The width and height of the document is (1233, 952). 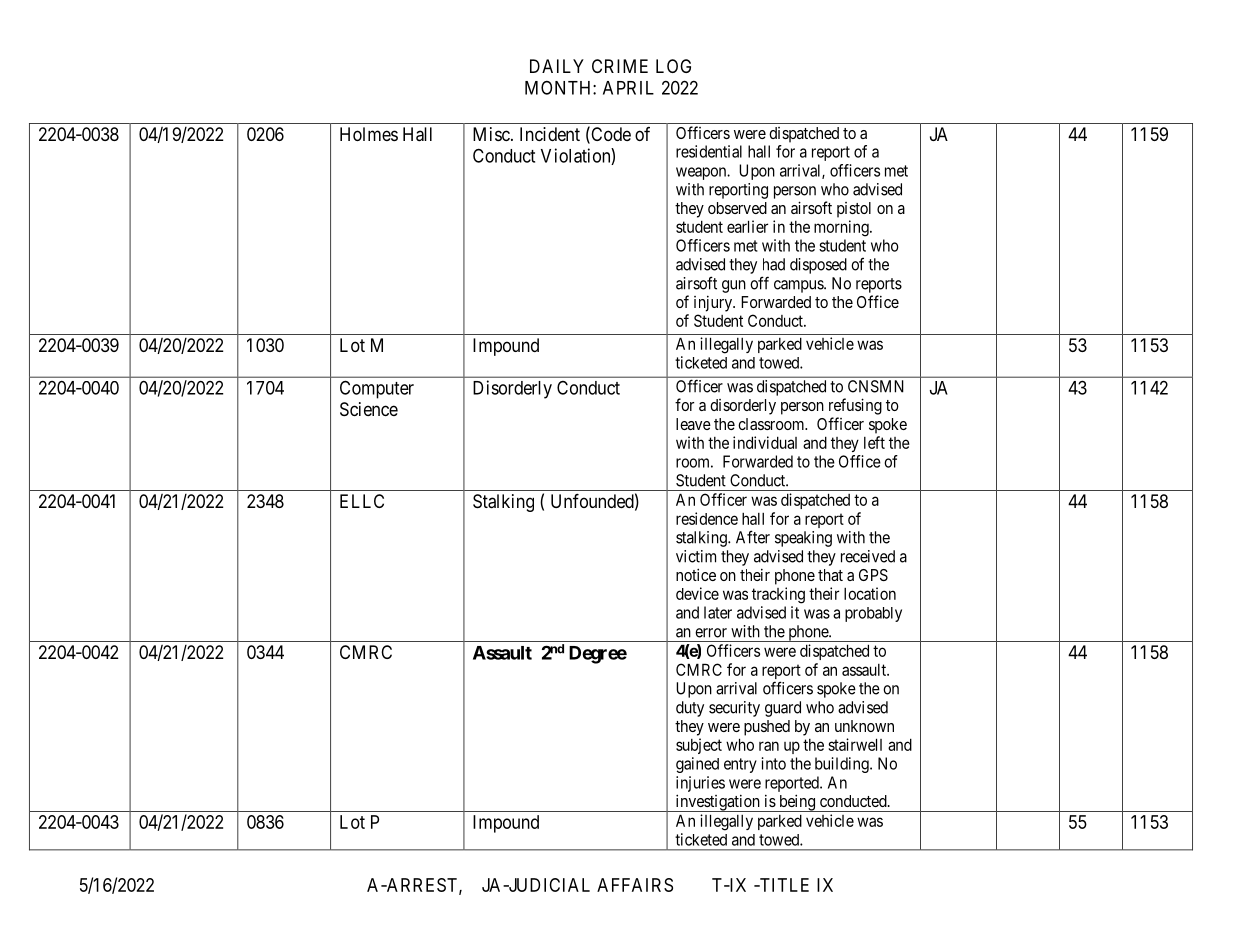 I want to click on being, so click(x=797, y=803).
